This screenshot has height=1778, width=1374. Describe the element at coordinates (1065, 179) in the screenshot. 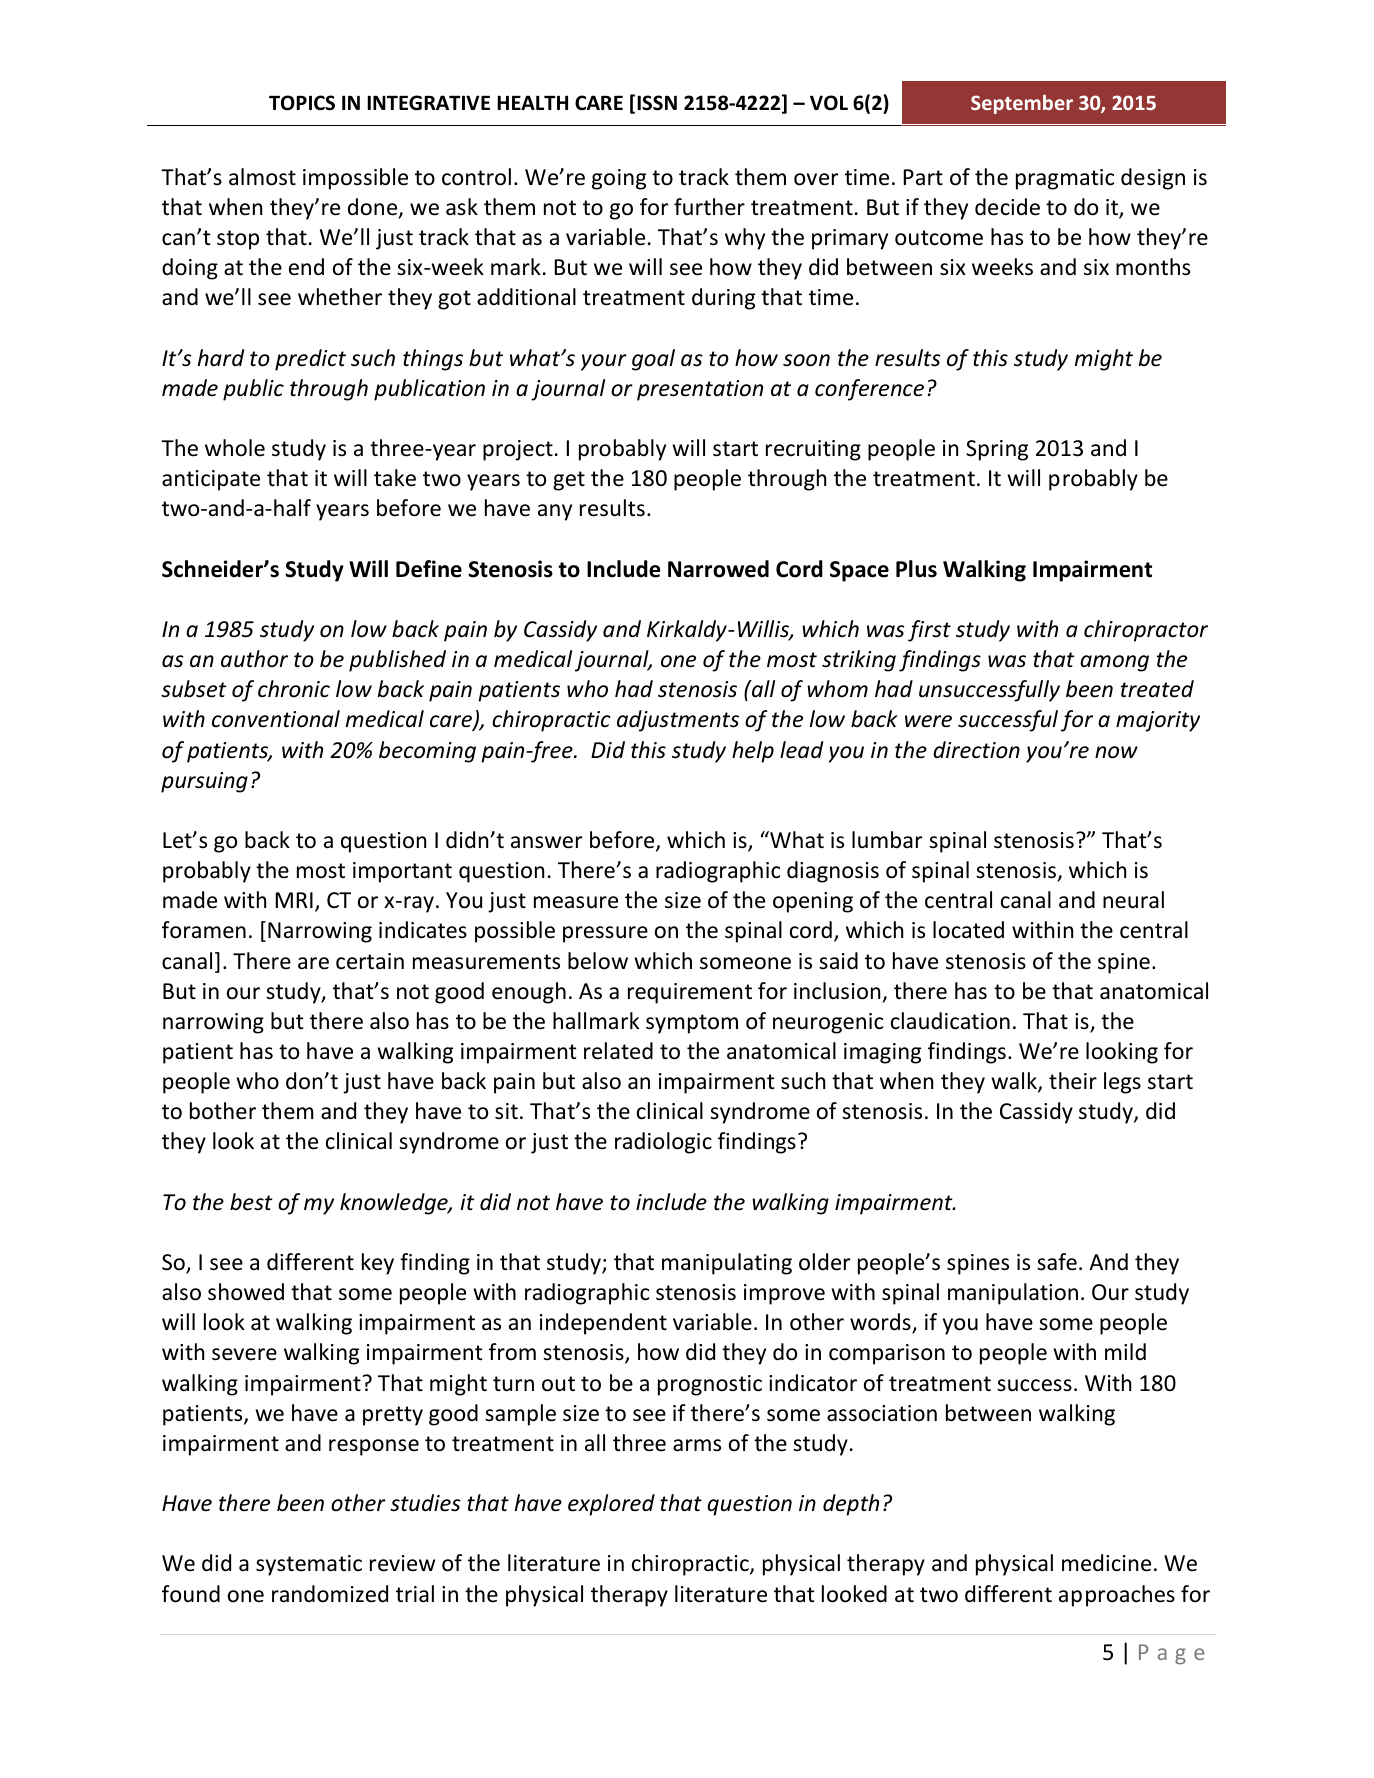

I see `pragmatic` at that location.
